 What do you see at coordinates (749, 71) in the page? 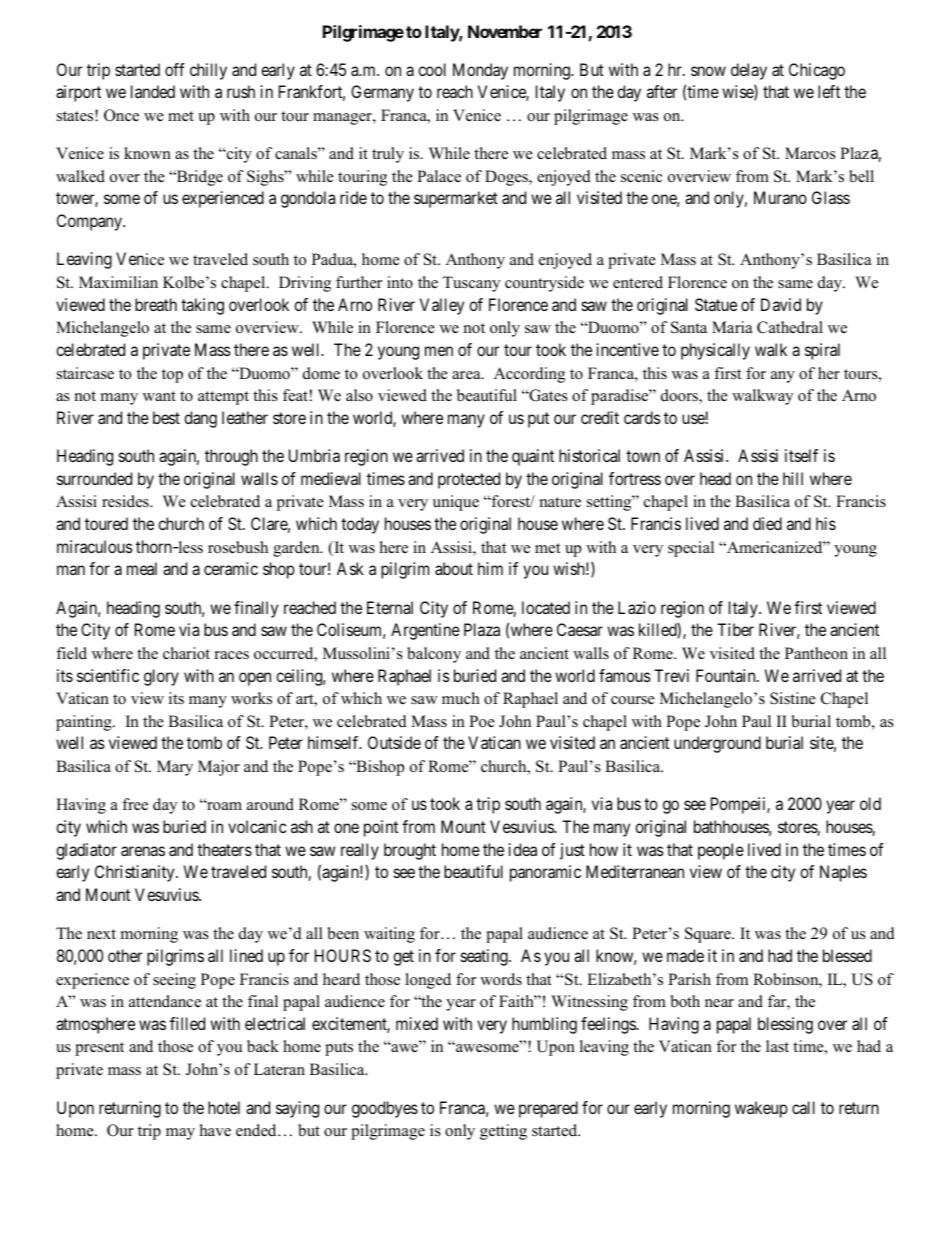
I see `delay` at bounding box center [749, 71].
